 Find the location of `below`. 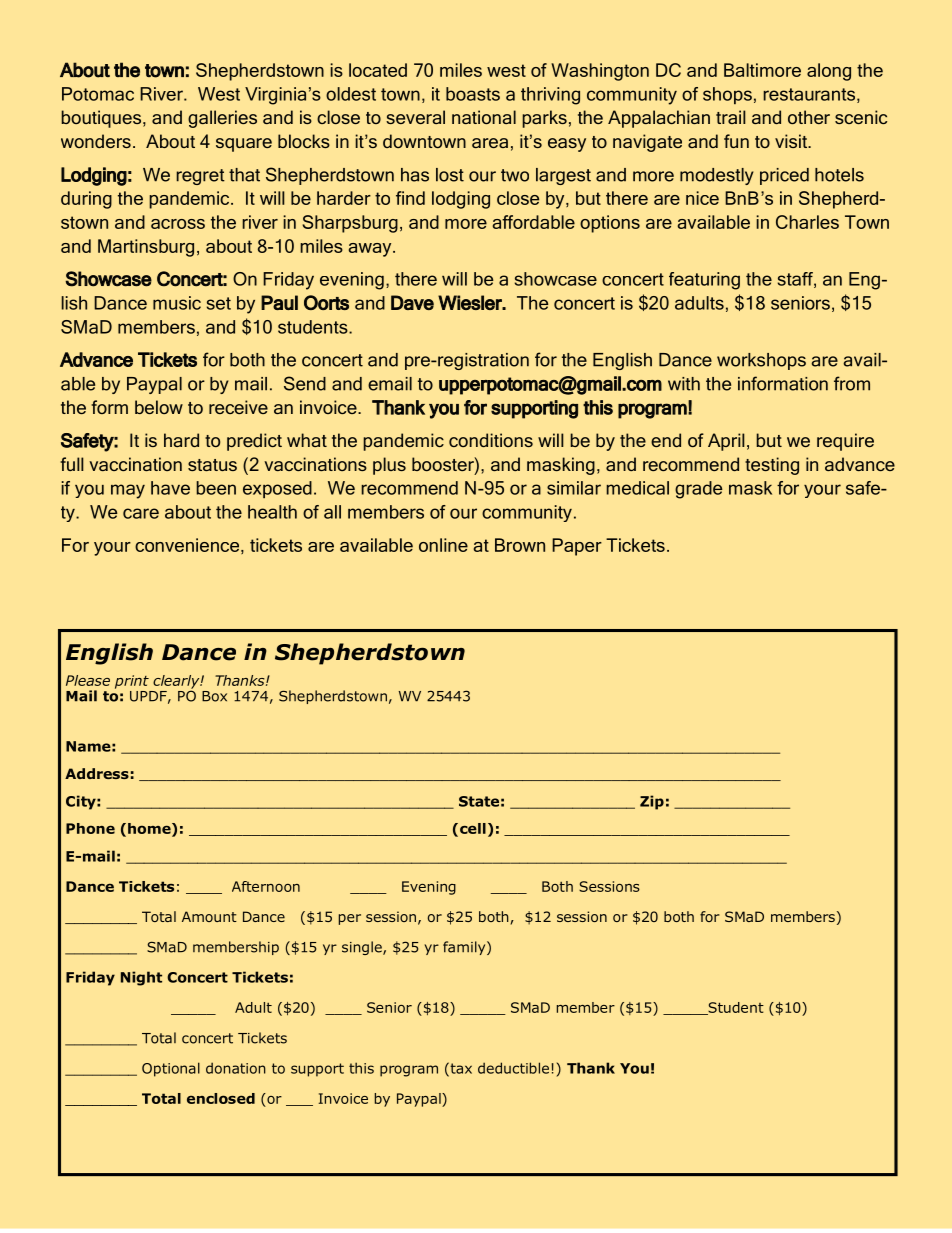

below is located at coordinates (159, 407).
